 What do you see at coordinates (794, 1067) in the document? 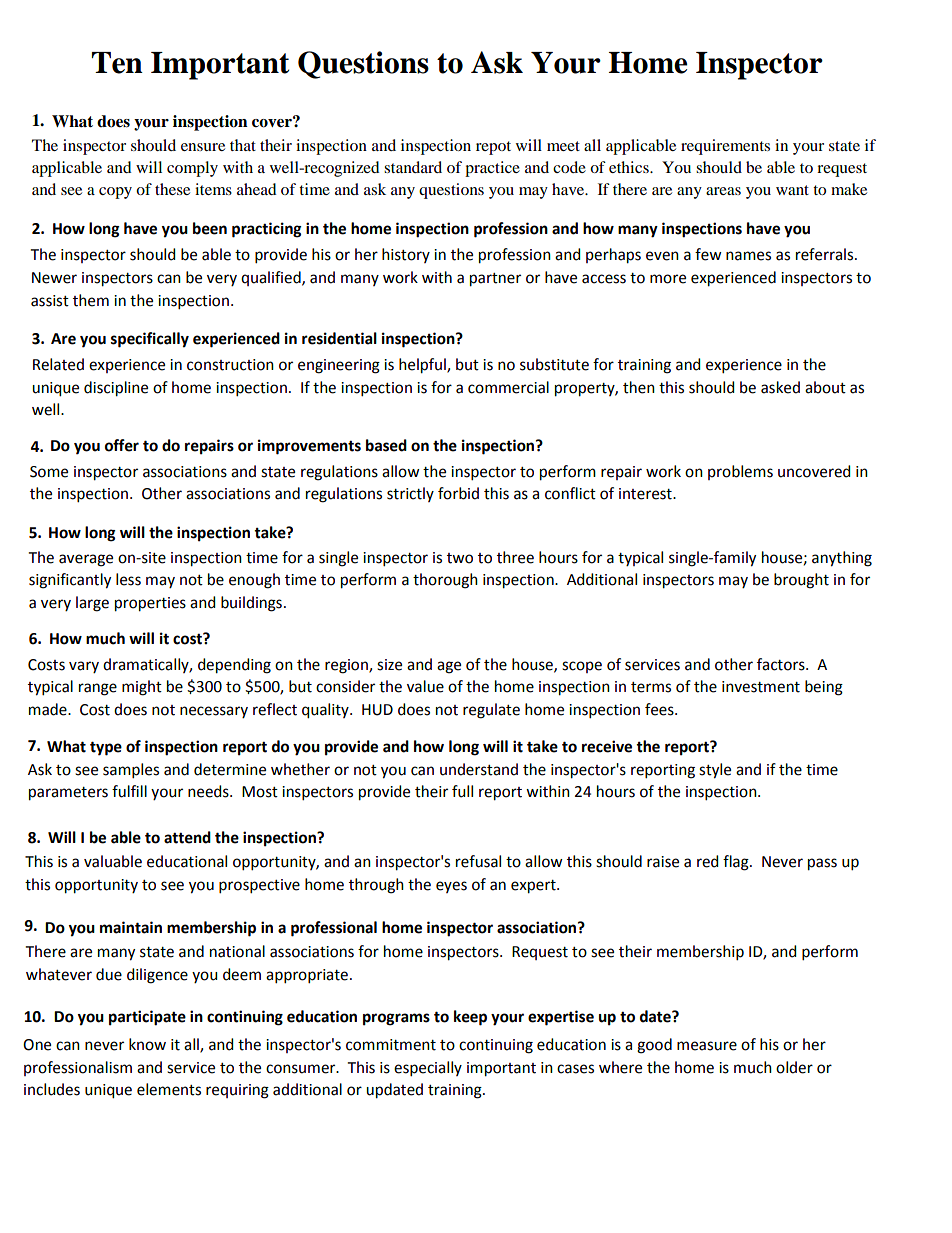
I see `older` at bounding box center [794, 1067].
